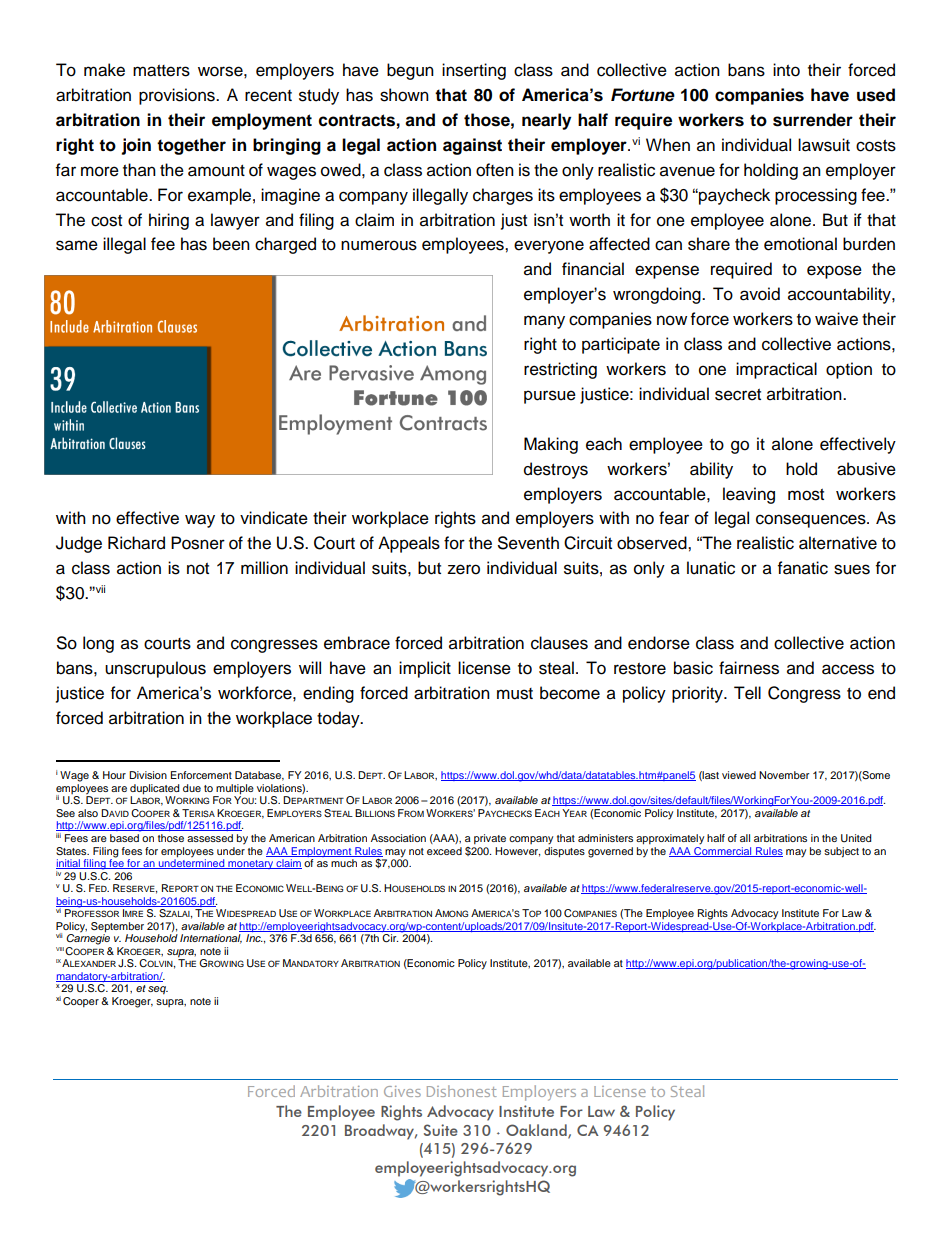 Image resolution: width=952 pixels, height=1233 pixels. What do you see at coordinates (136, 543) in the image?
I see `Richard` at bounding box center [136, 543].
